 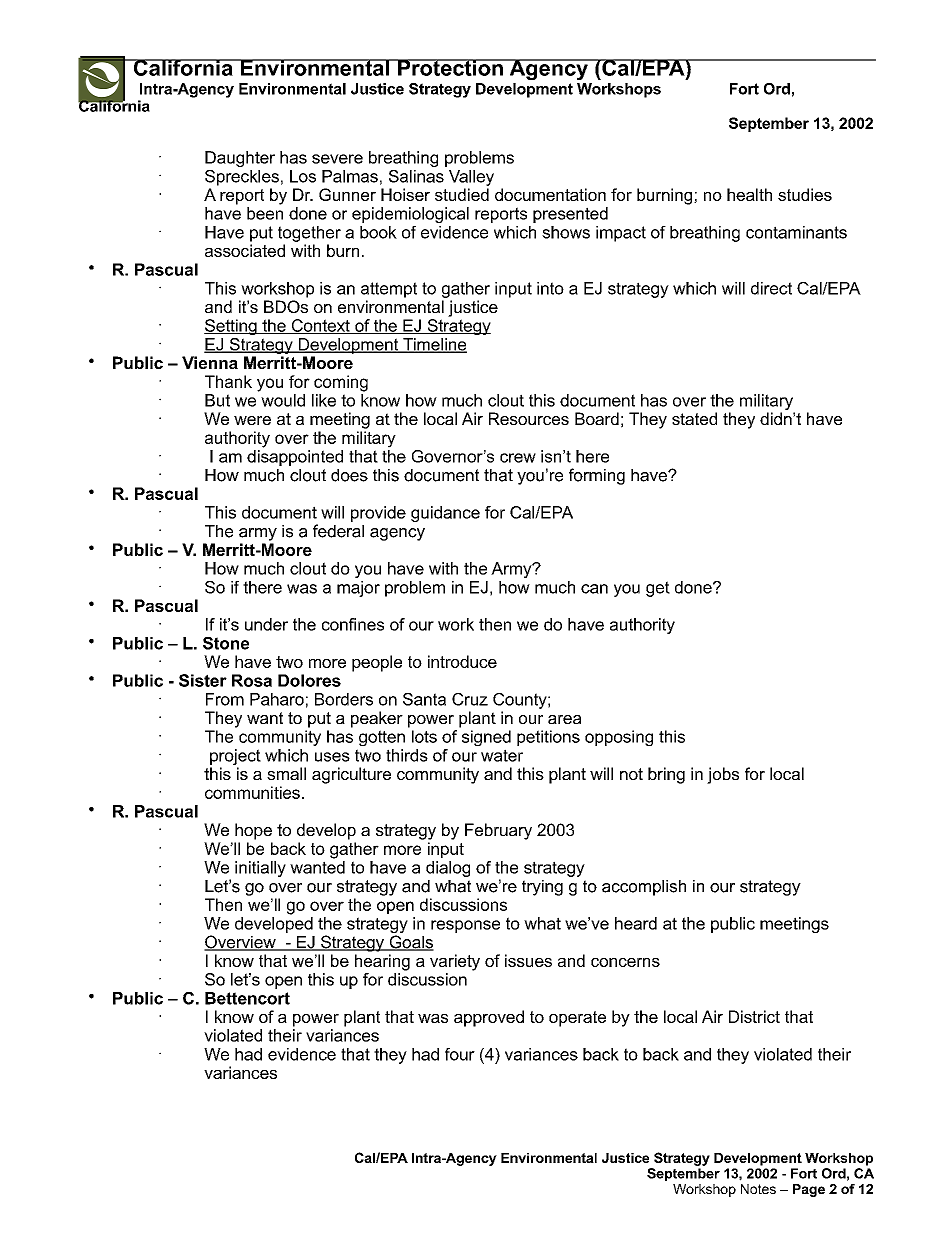 I want to click on approved, so click(x=489, y=1018).
